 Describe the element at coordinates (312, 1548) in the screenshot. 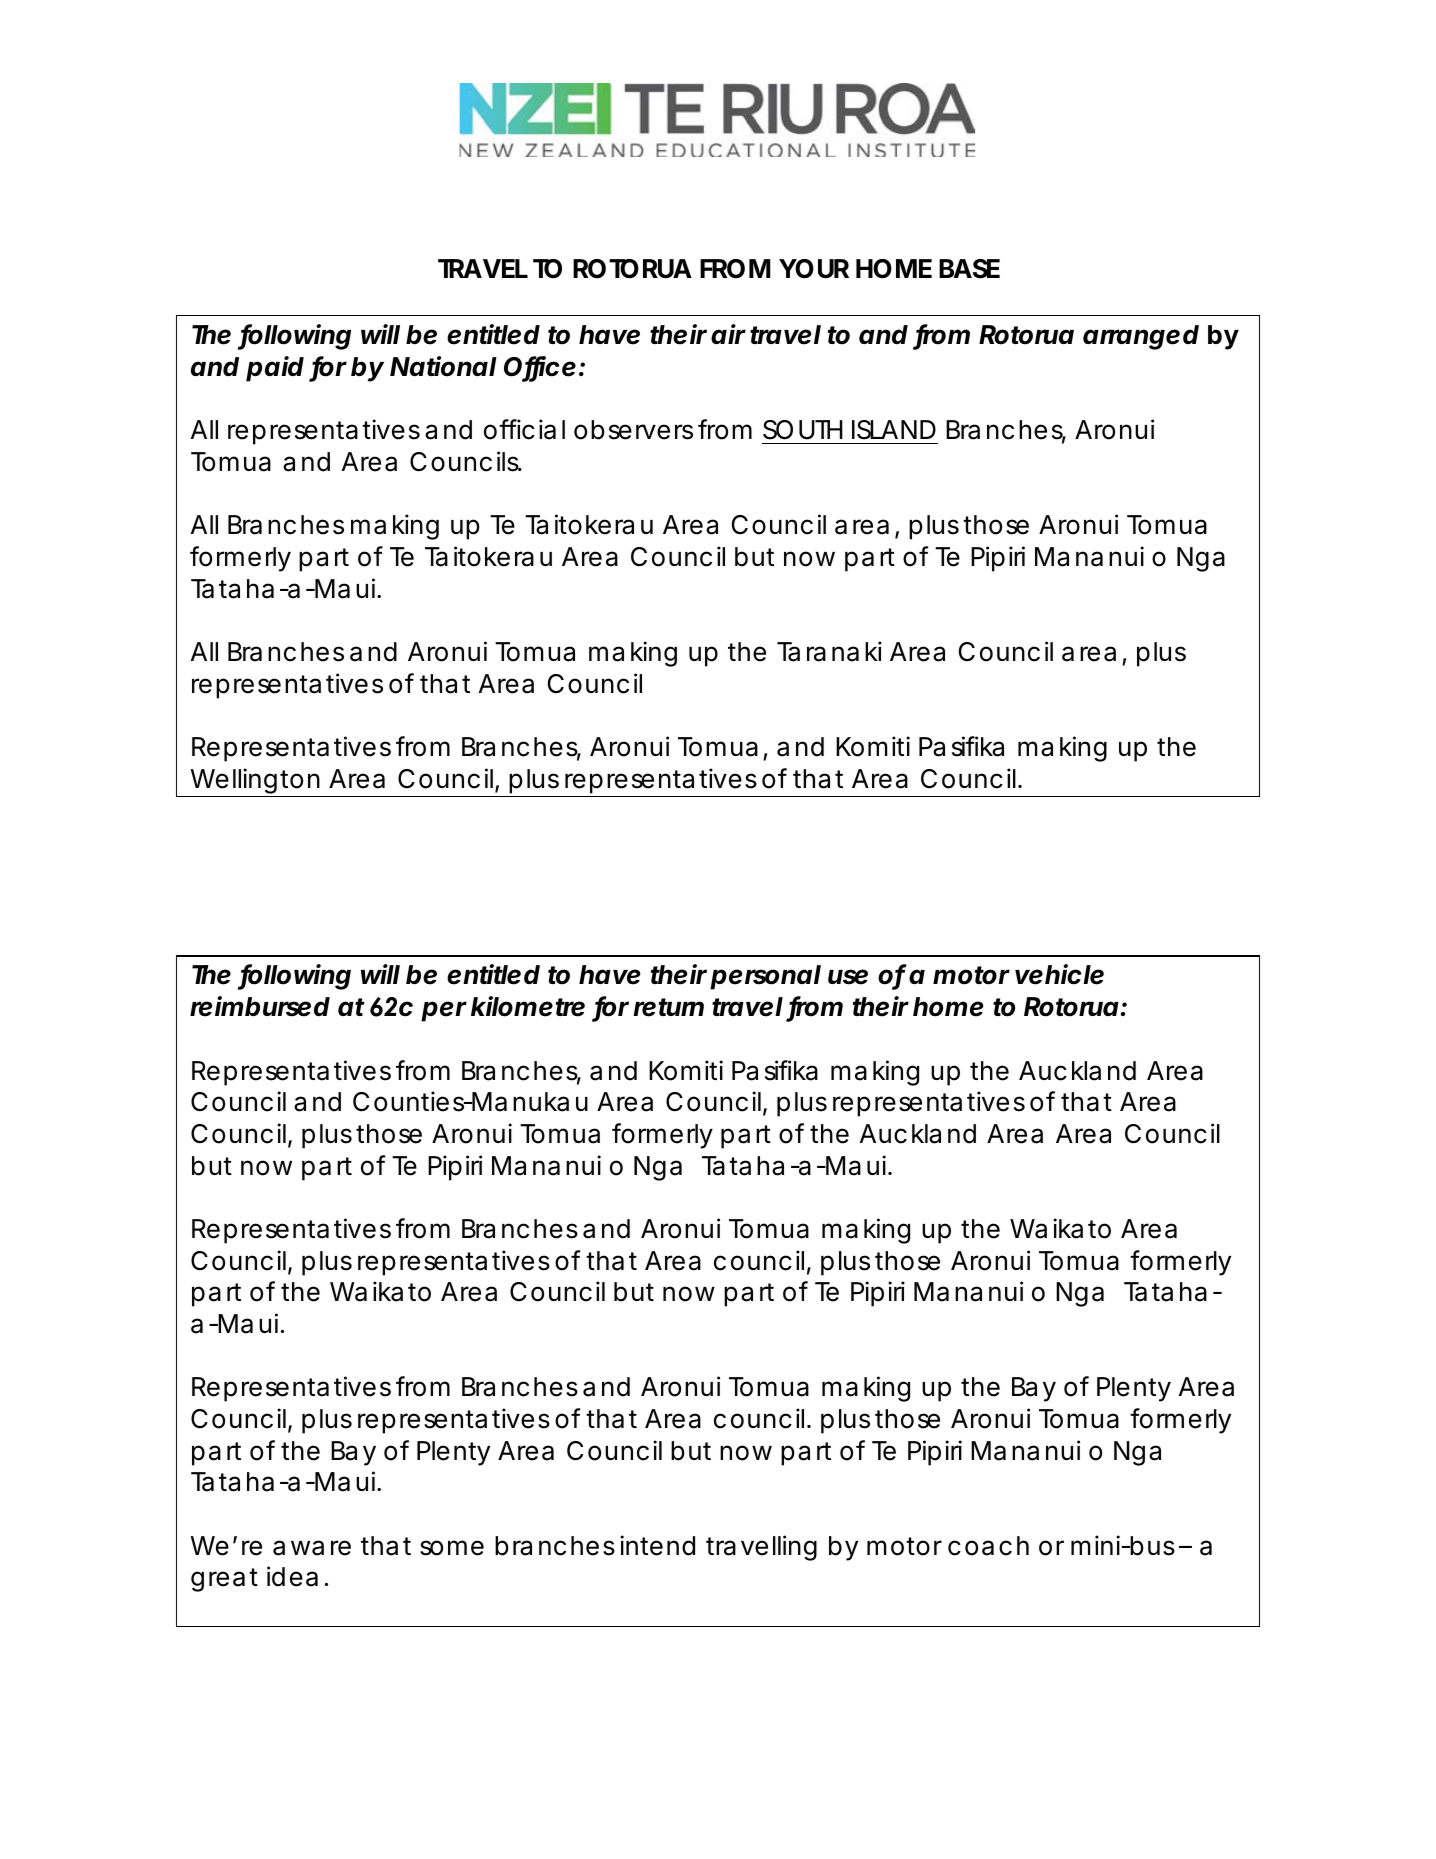

I see `aware` at that location.
